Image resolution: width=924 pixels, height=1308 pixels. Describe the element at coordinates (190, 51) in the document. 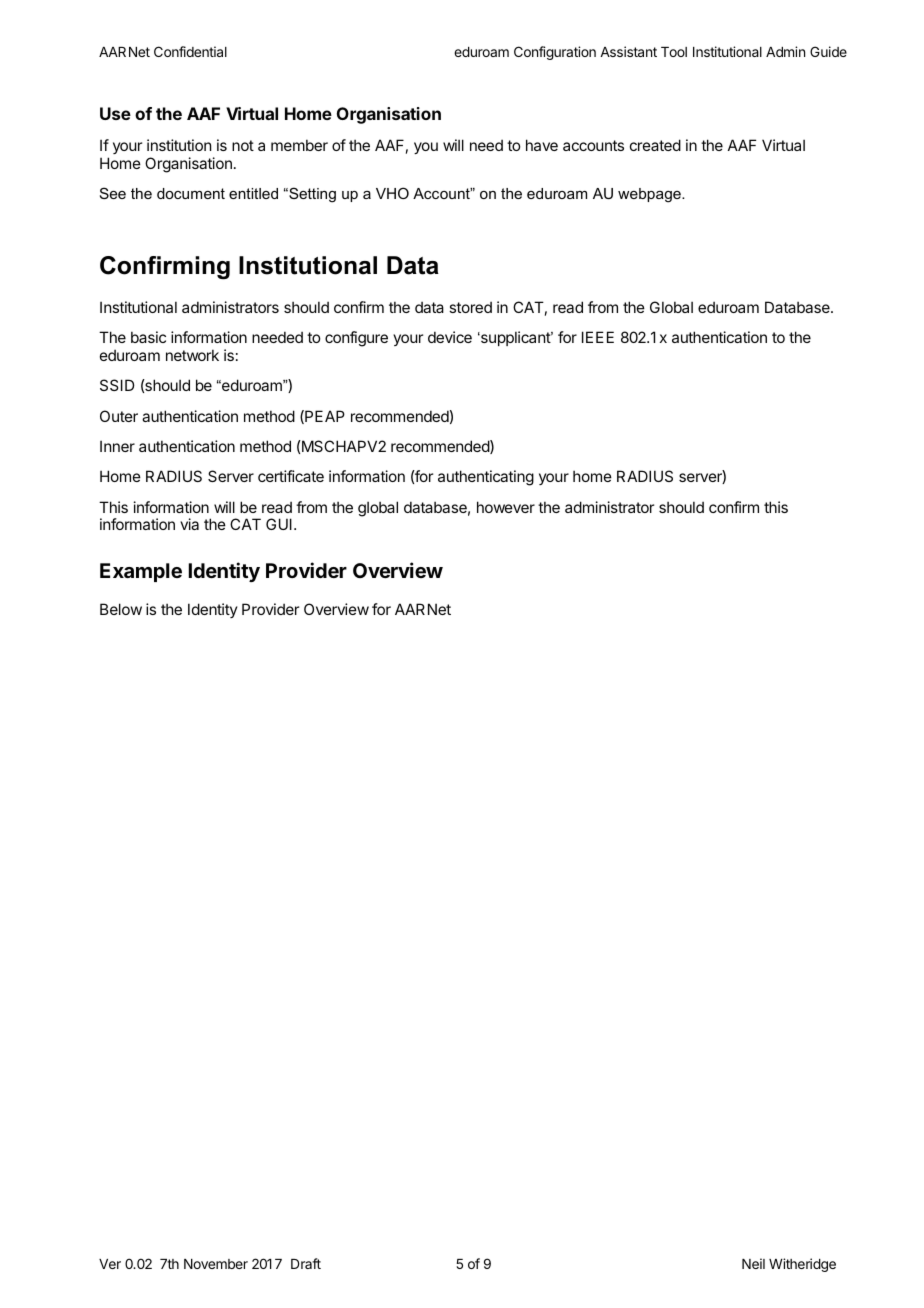

I see `Confidential` at that location.
